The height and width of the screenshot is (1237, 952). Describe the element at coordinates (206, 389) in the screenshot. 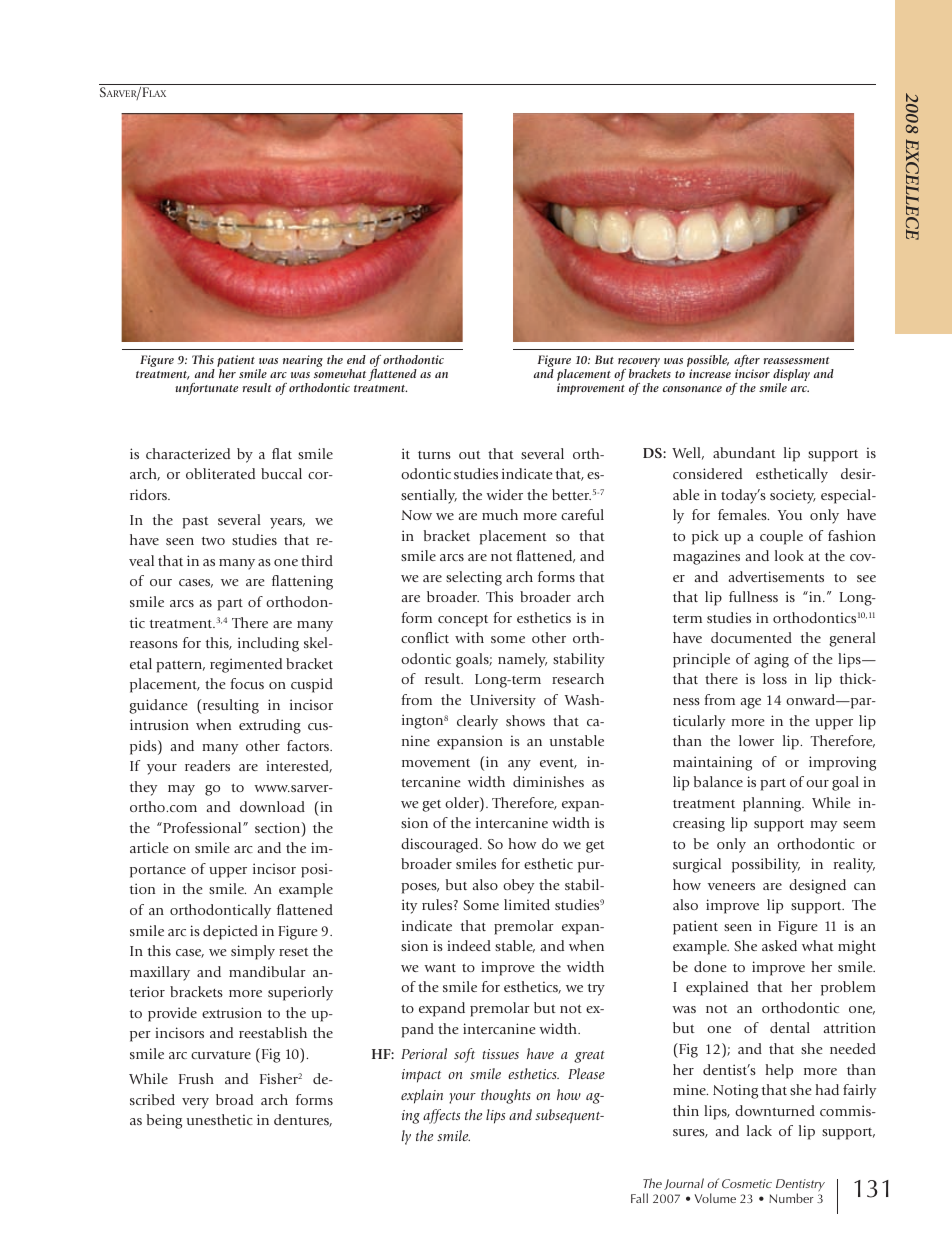

I see `unfortunate` at that location.
